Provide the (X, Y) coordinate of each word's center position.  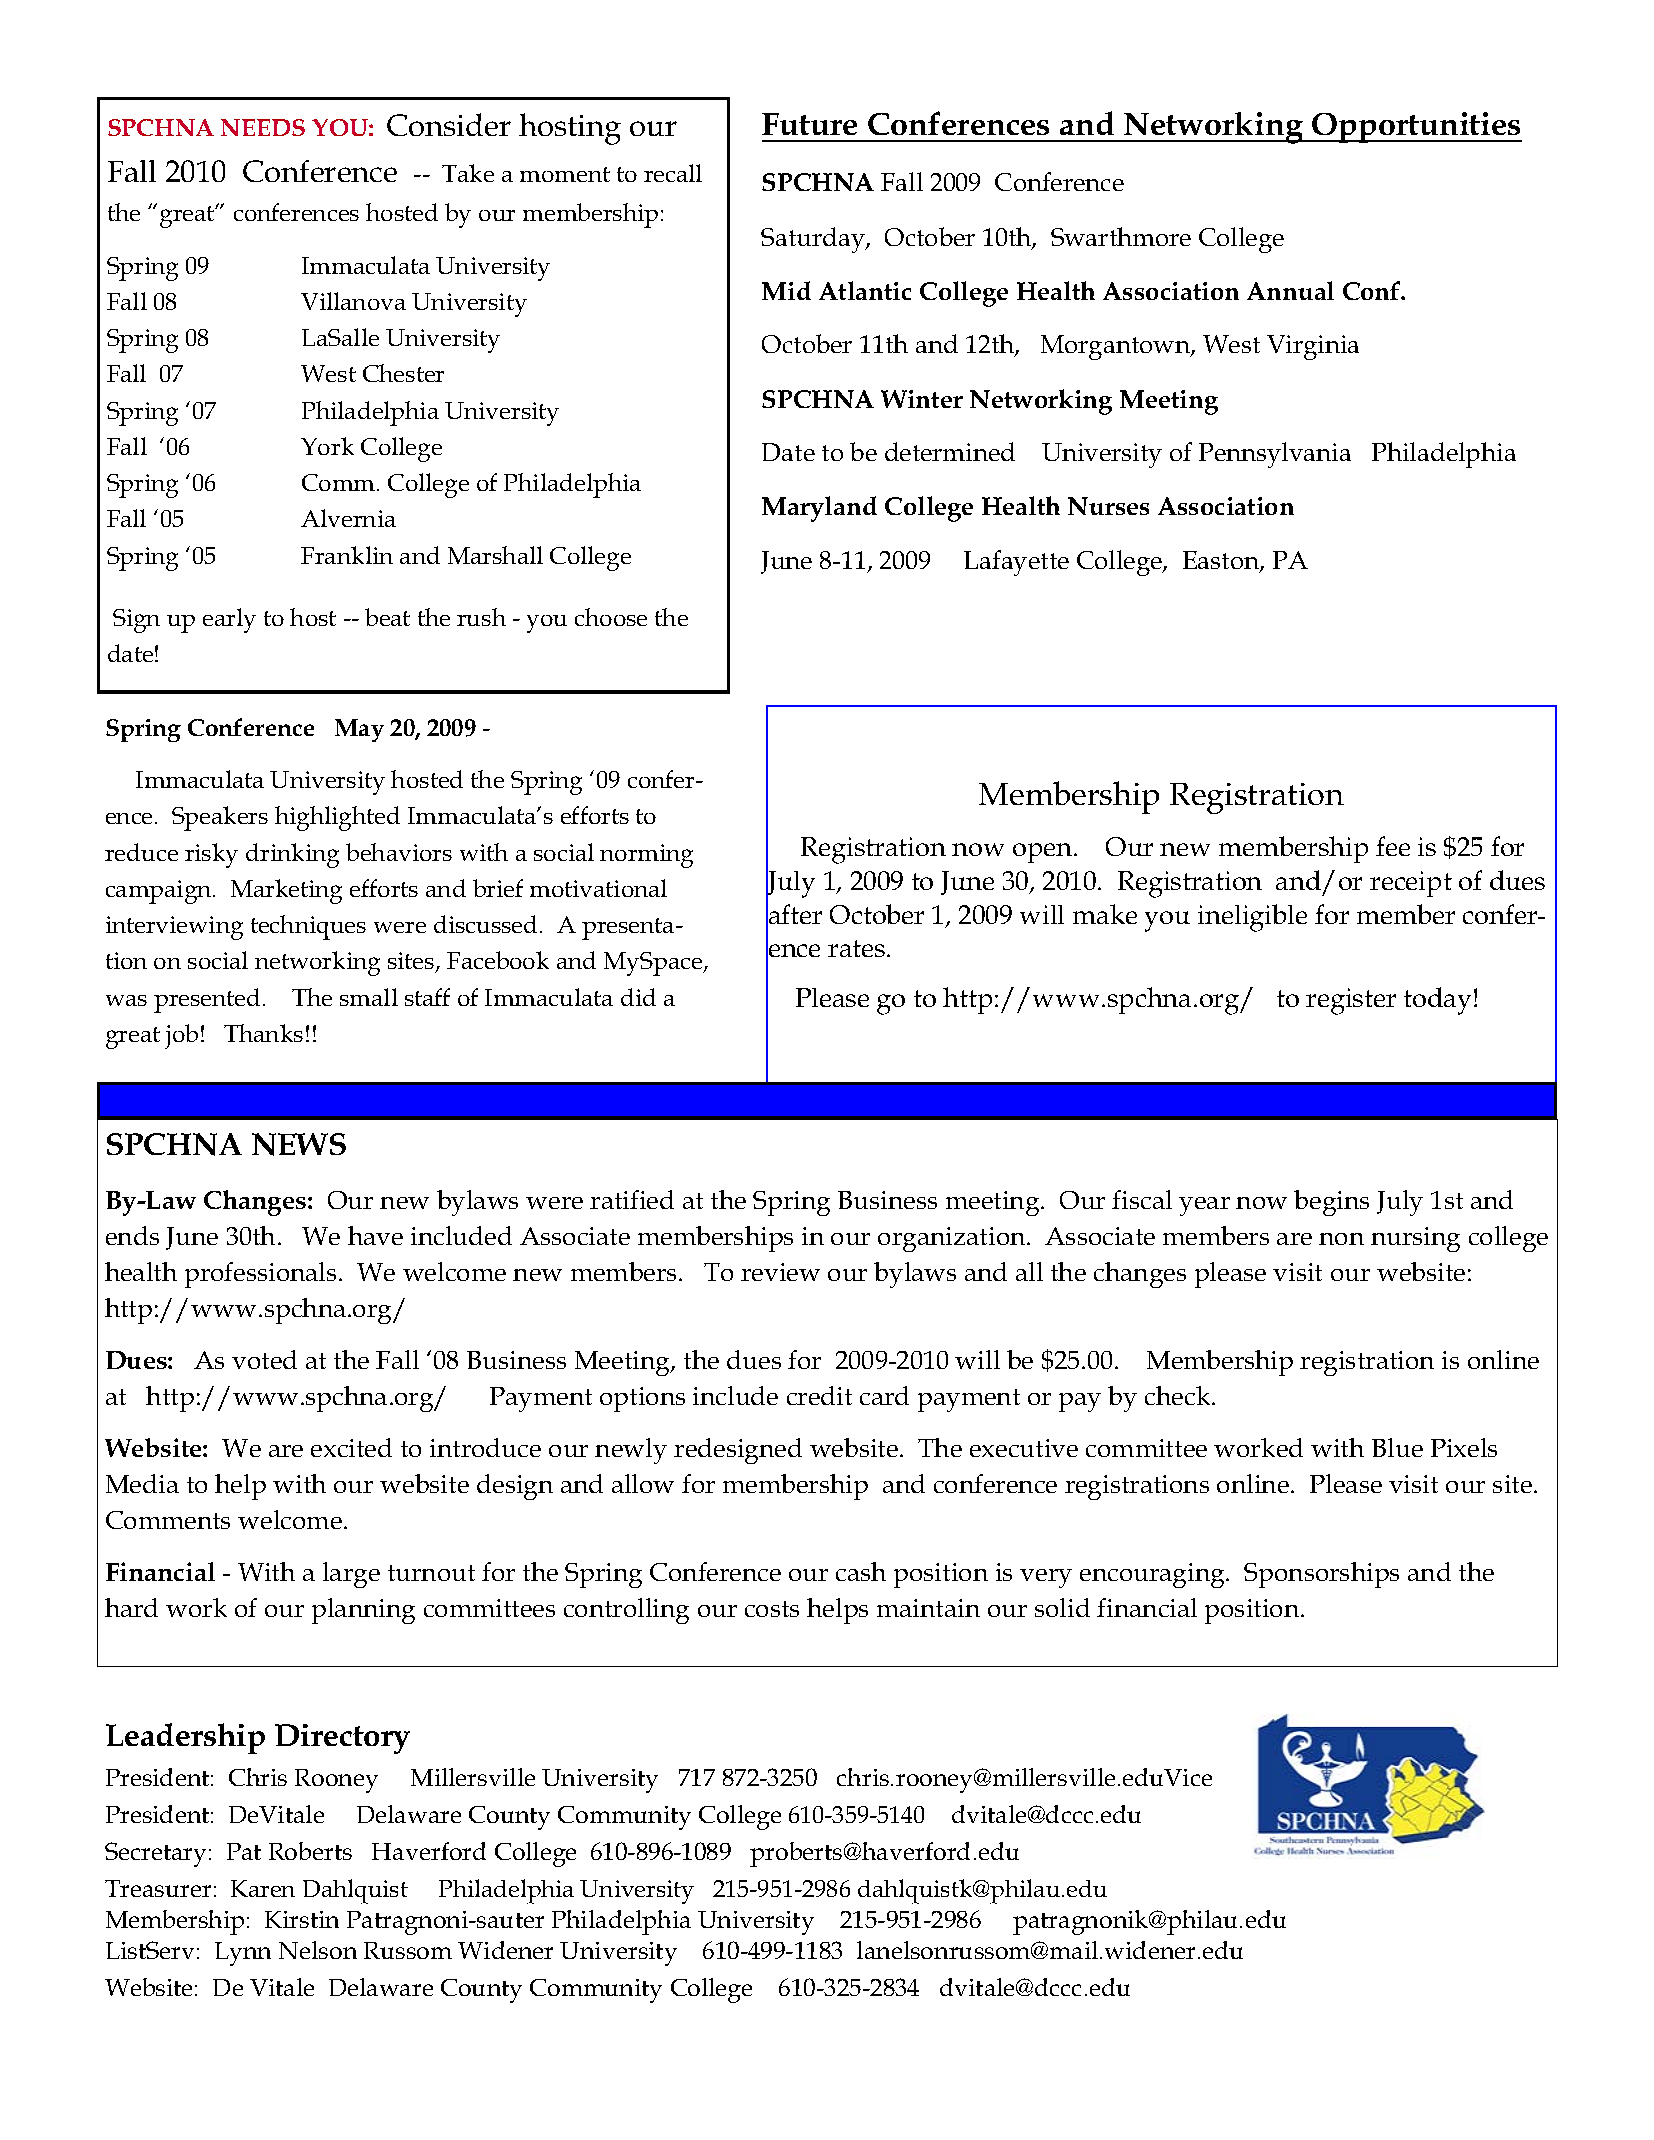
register (1351, 1001)
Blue (1397, 1447)
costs (772, 1609)
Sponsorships (1321, 1575)
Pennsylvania (1275, 455)
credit (819, 1395)
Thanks (263, 1033)
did (638, 997)
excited (351, 1447)
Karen (263, 1888)
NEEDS (263, 127)
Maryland (819, 509)
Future (809, 124)
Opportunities (1416, 127)
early (229, 620)
